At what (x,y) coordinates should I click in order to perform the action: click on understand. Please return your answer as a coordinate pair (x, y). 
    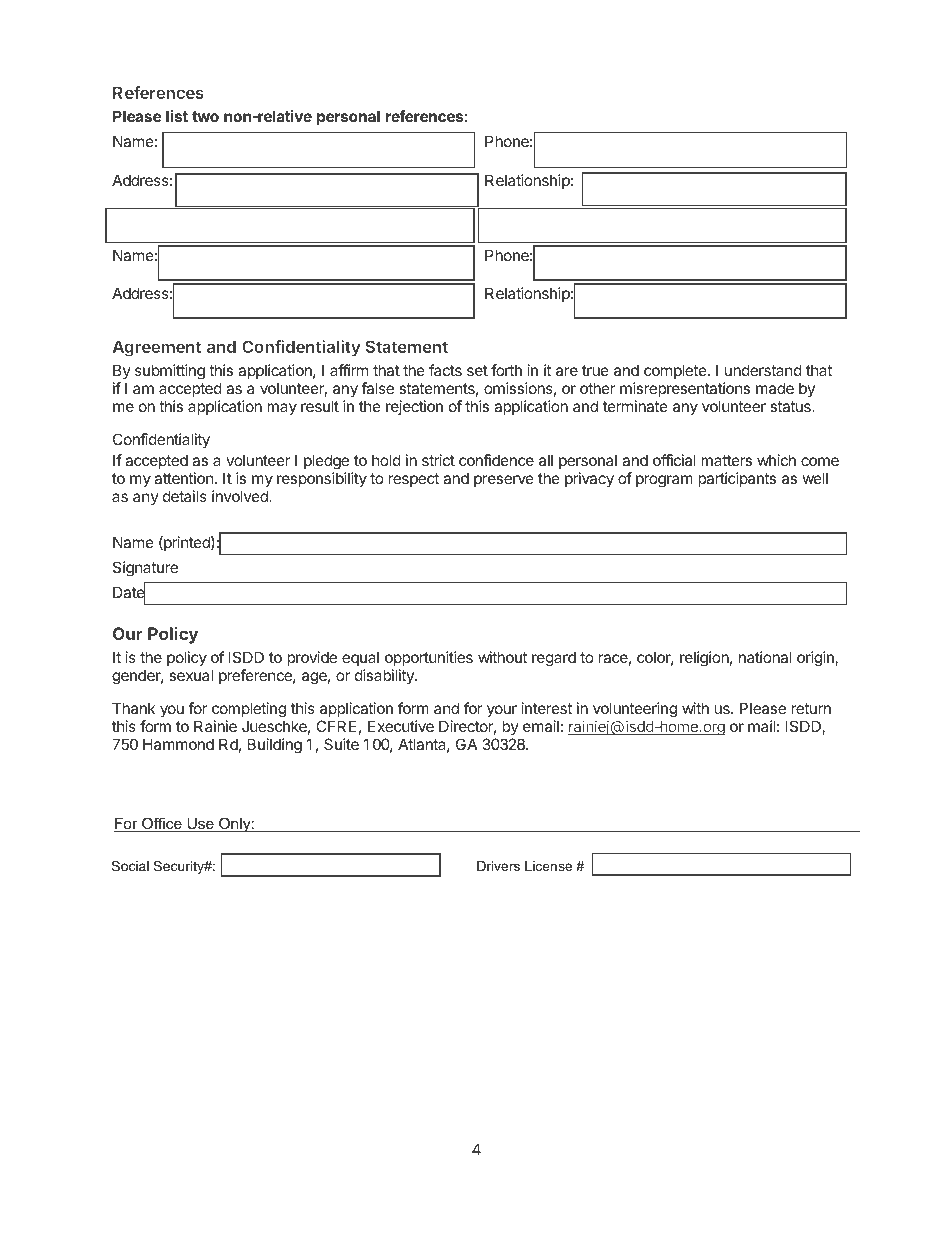
    Looking at the image, I should click on (763, 370).
